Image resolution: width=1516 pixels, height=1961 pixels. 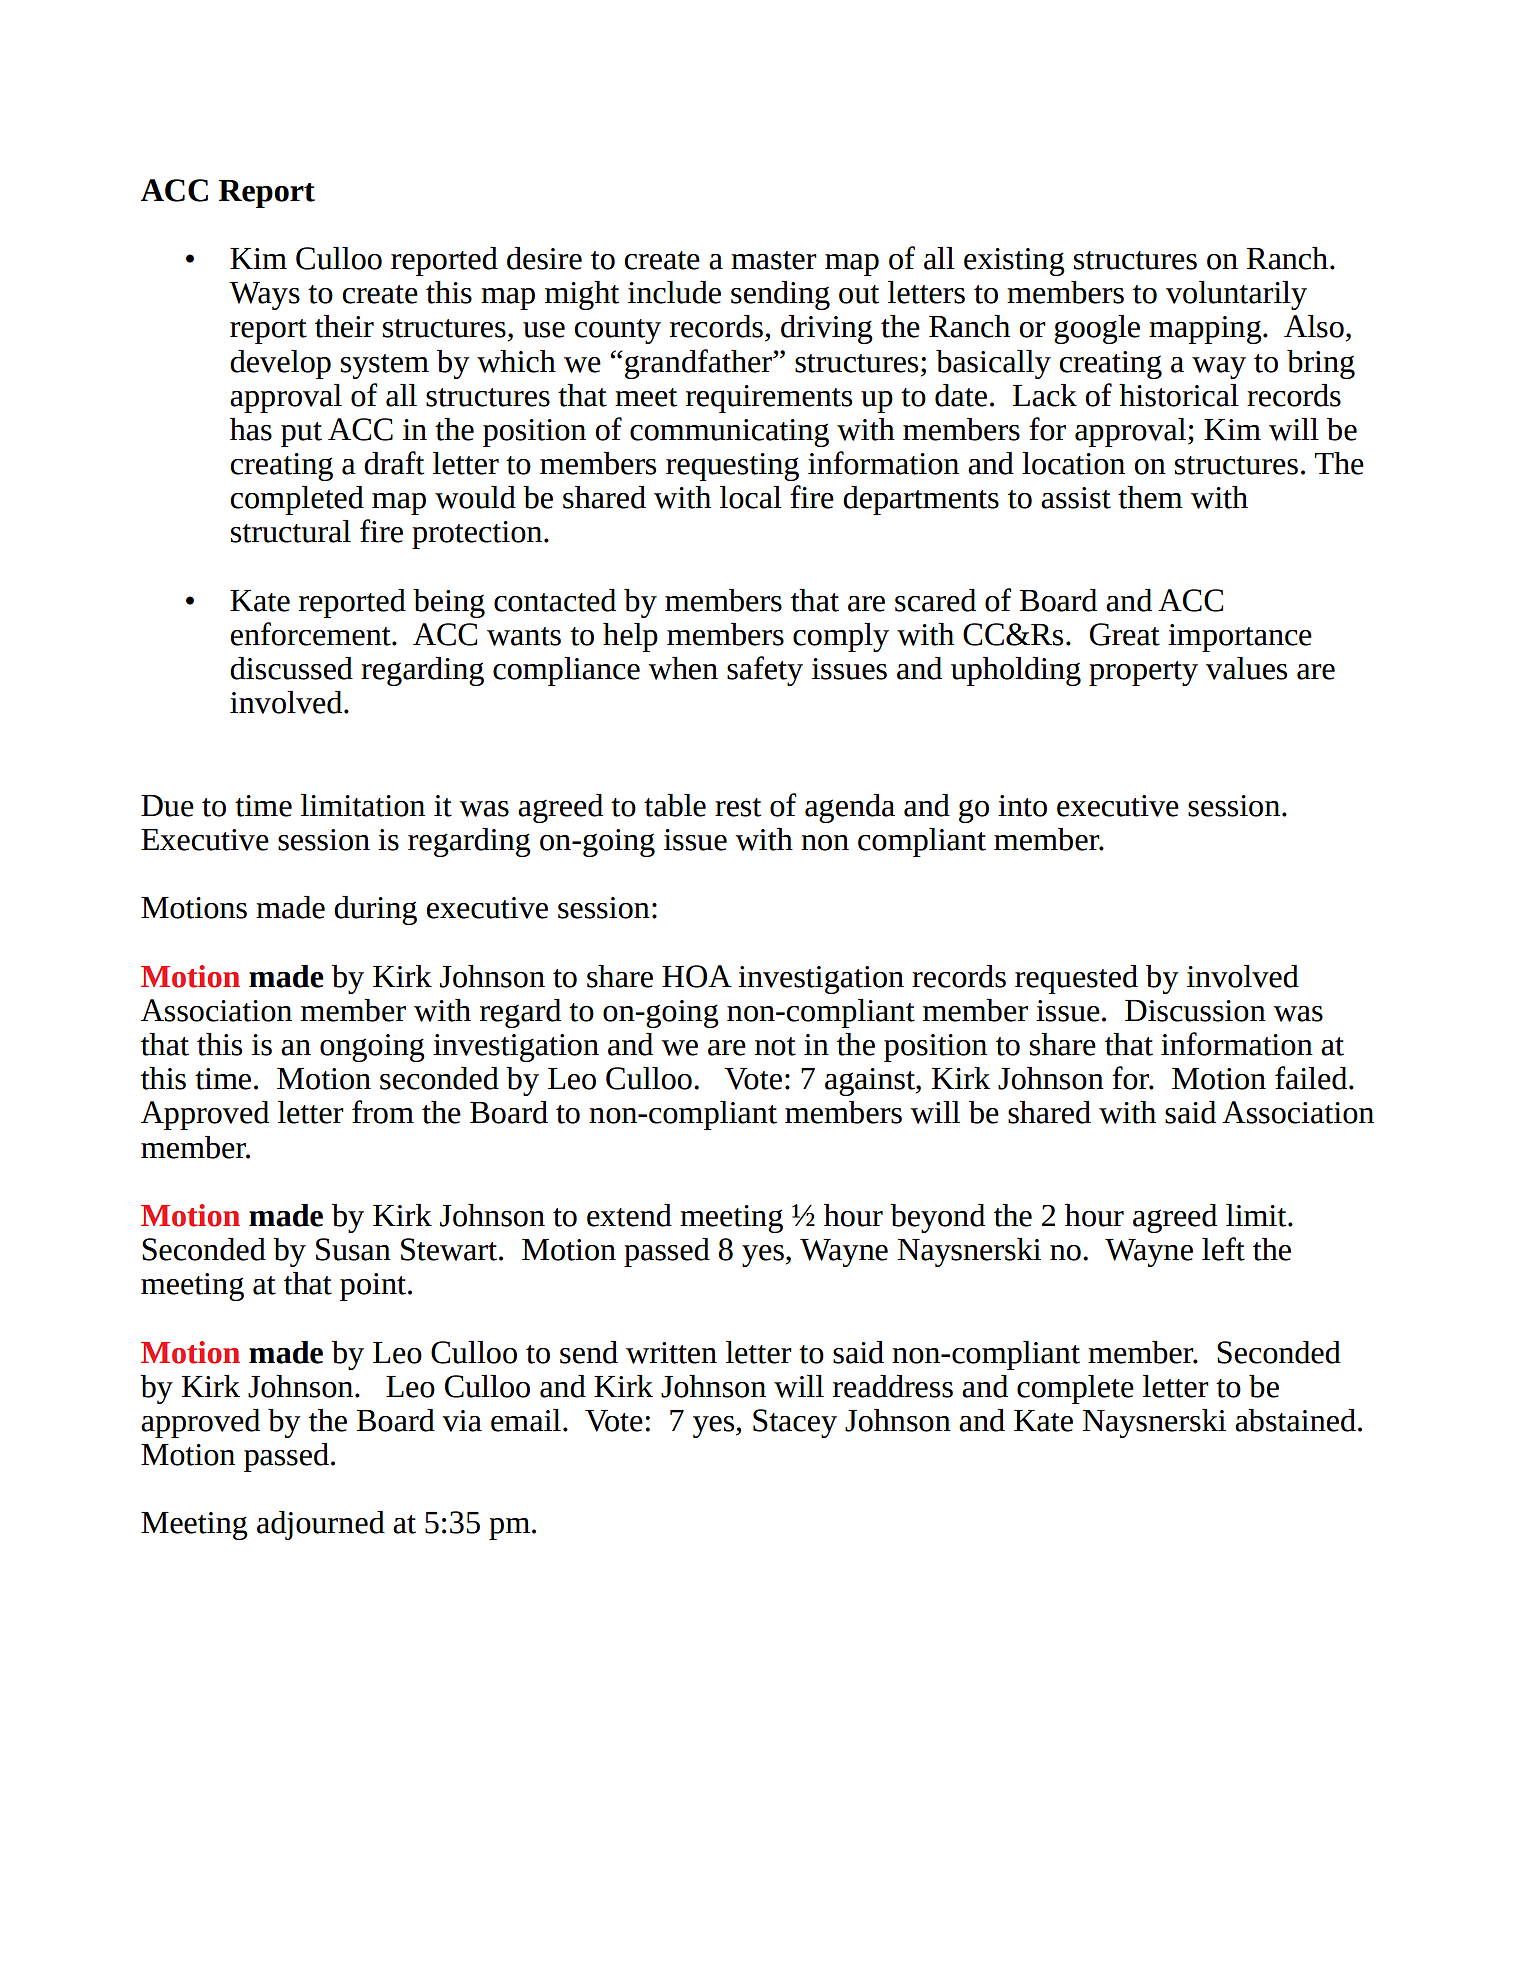 What do you see at coordinates (291, 668) in the screenshot?
I see `discussed` at bounding box center [291, 668].
